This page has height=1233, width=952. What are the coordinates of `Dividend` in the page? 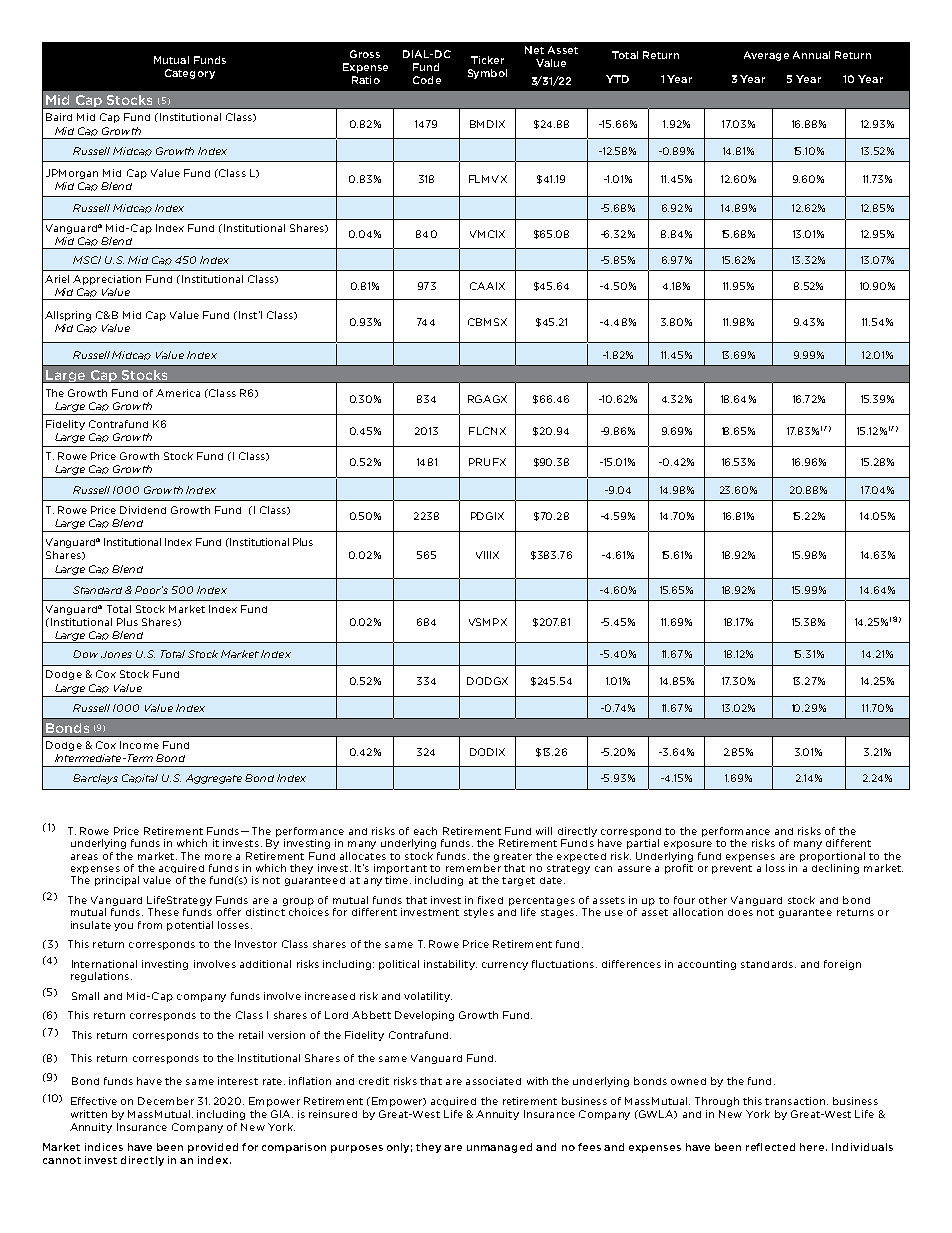 It's located at (143, 510).
